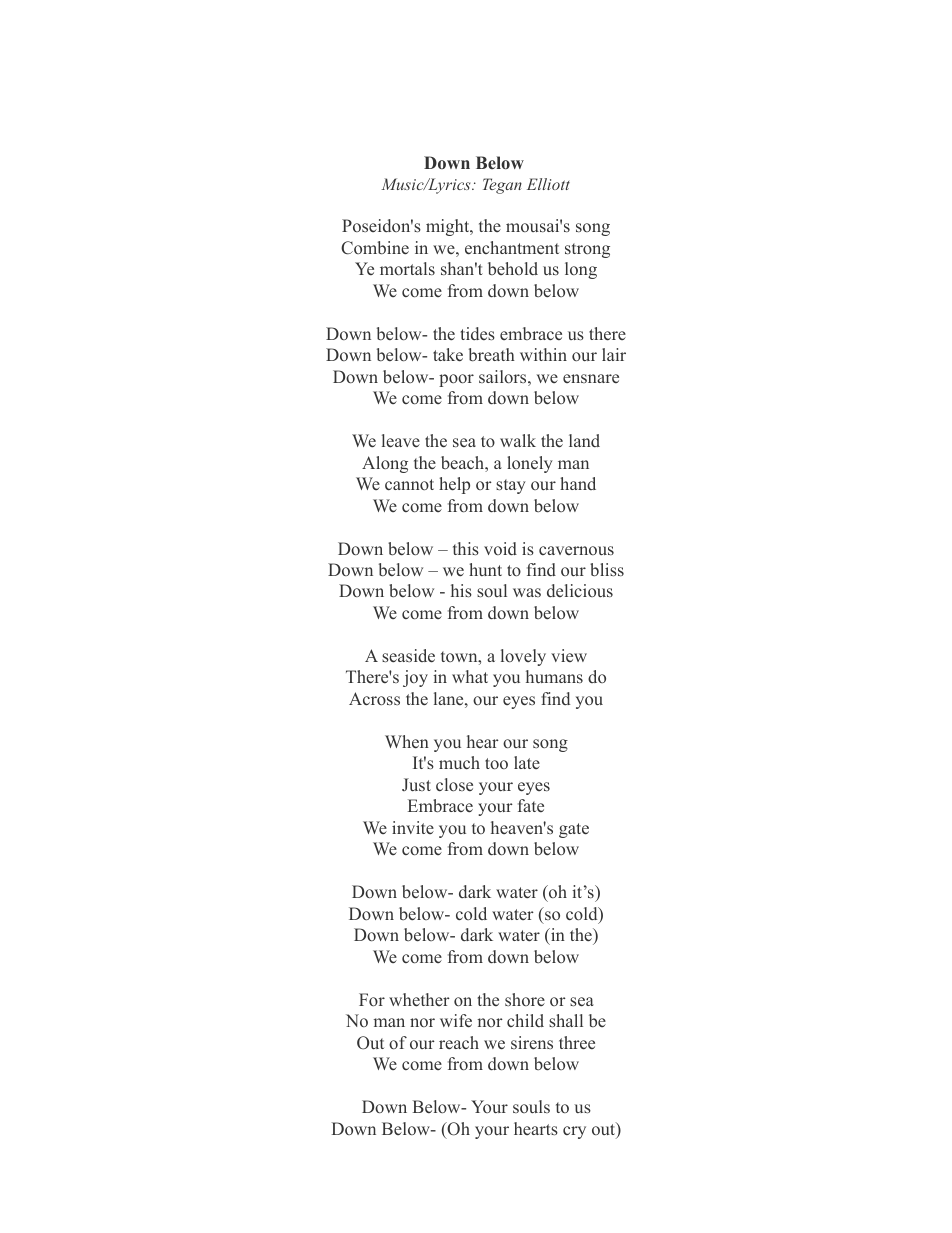 The image size is (952, 1233). I want to click on walk, so click(518, 440).
